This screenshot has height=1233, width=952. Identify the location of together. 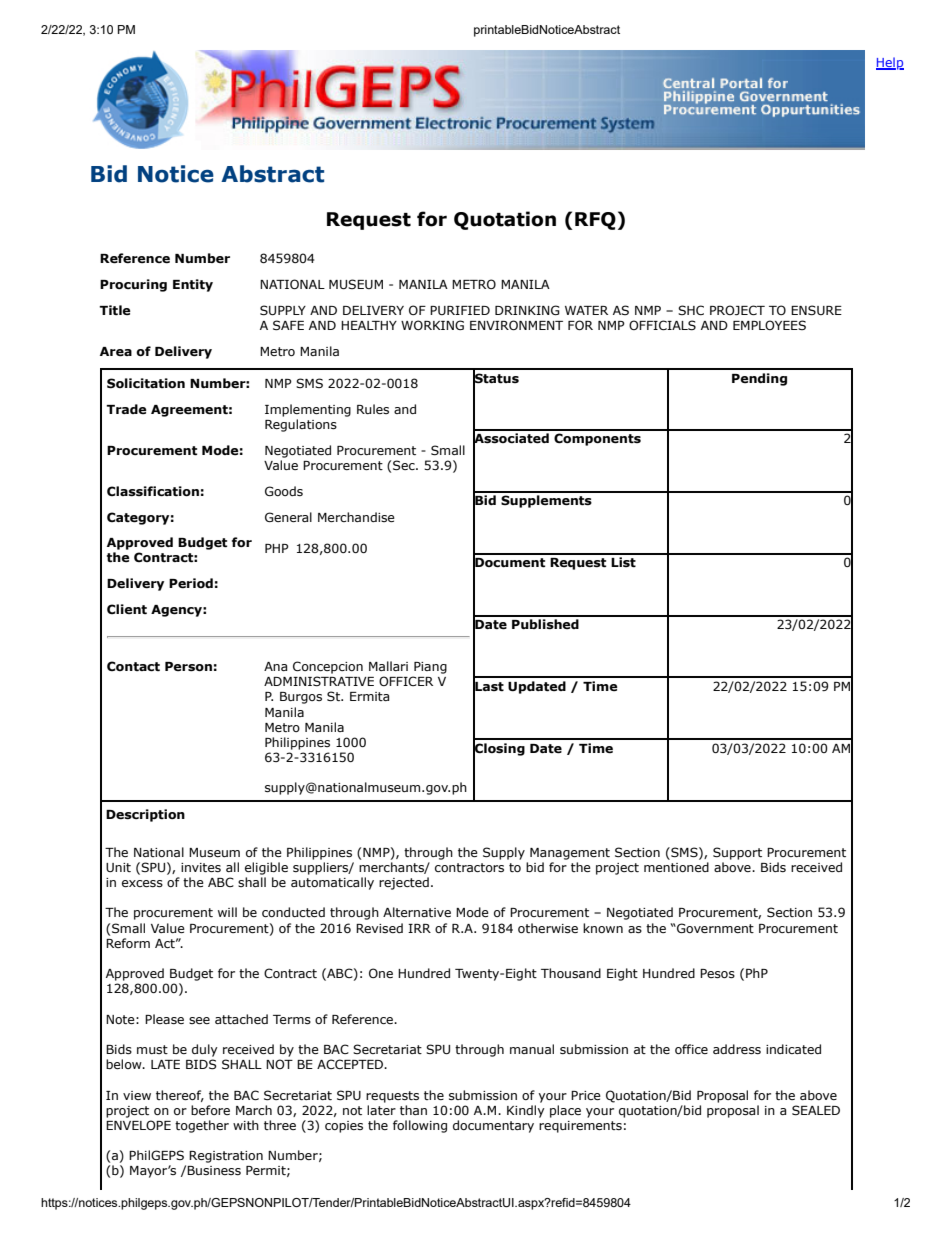
(202, 1126).
